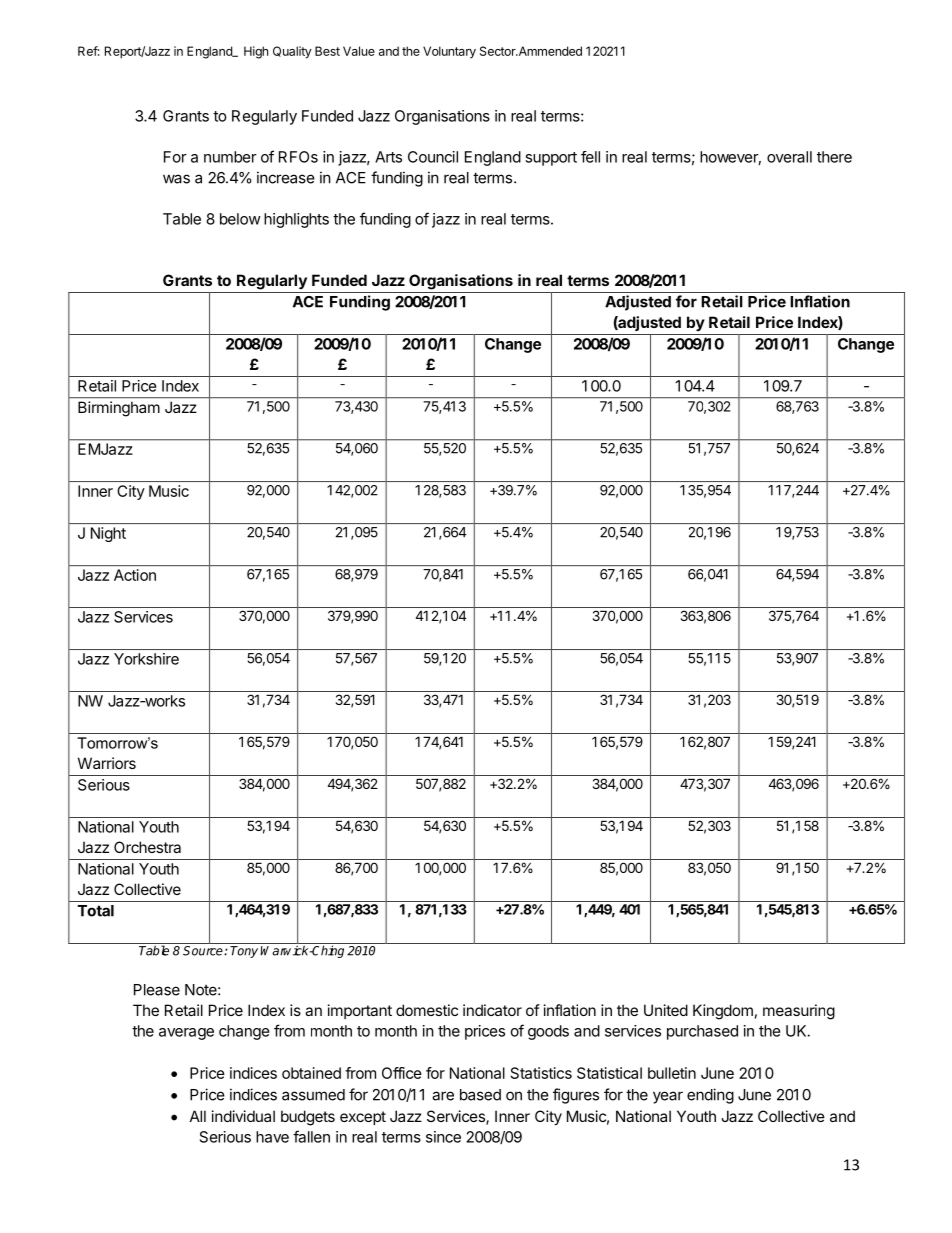 This document has width=952, height=1233. I want to click on individual, so click(243, 1116).
